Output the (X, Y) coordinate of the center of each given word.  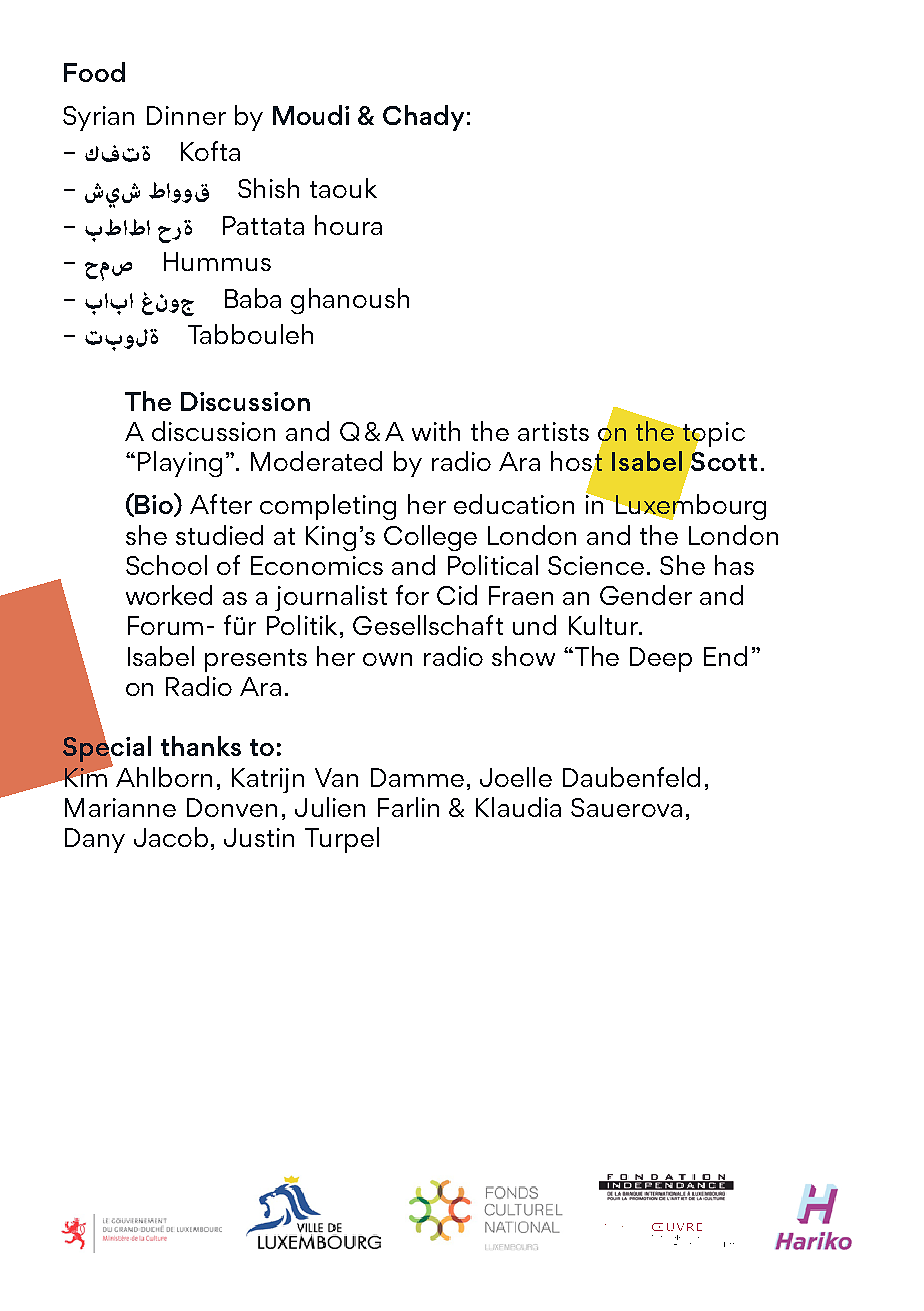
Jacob (171, 837)
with (436, 431)
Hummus (217, 261)
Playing (180, 464)
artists (553, 431)
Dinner (186, 115)
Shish (268, 188)
